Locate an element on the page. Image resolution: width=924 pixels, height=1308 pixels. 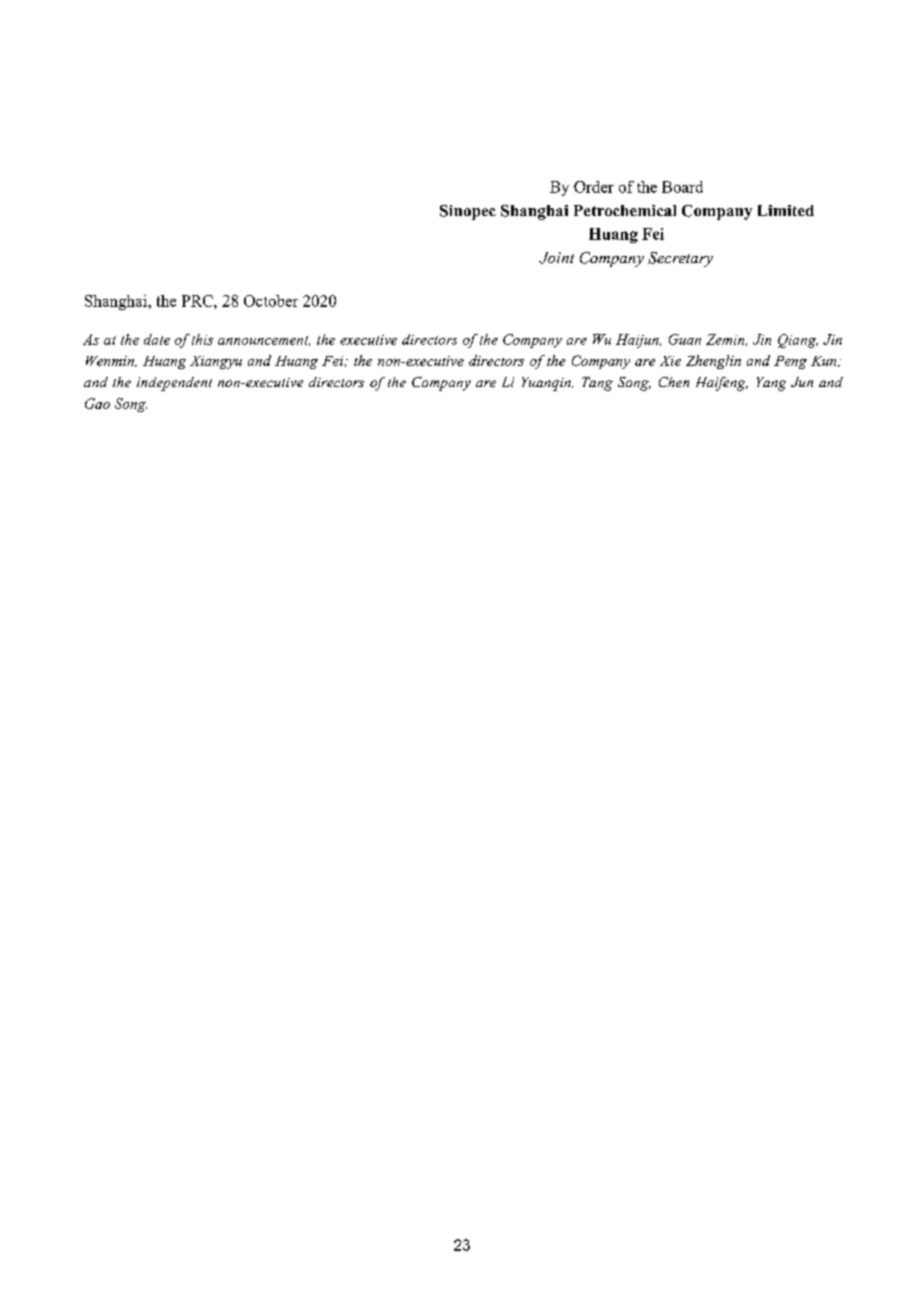
PRC is located at coordinates (198, 301).
